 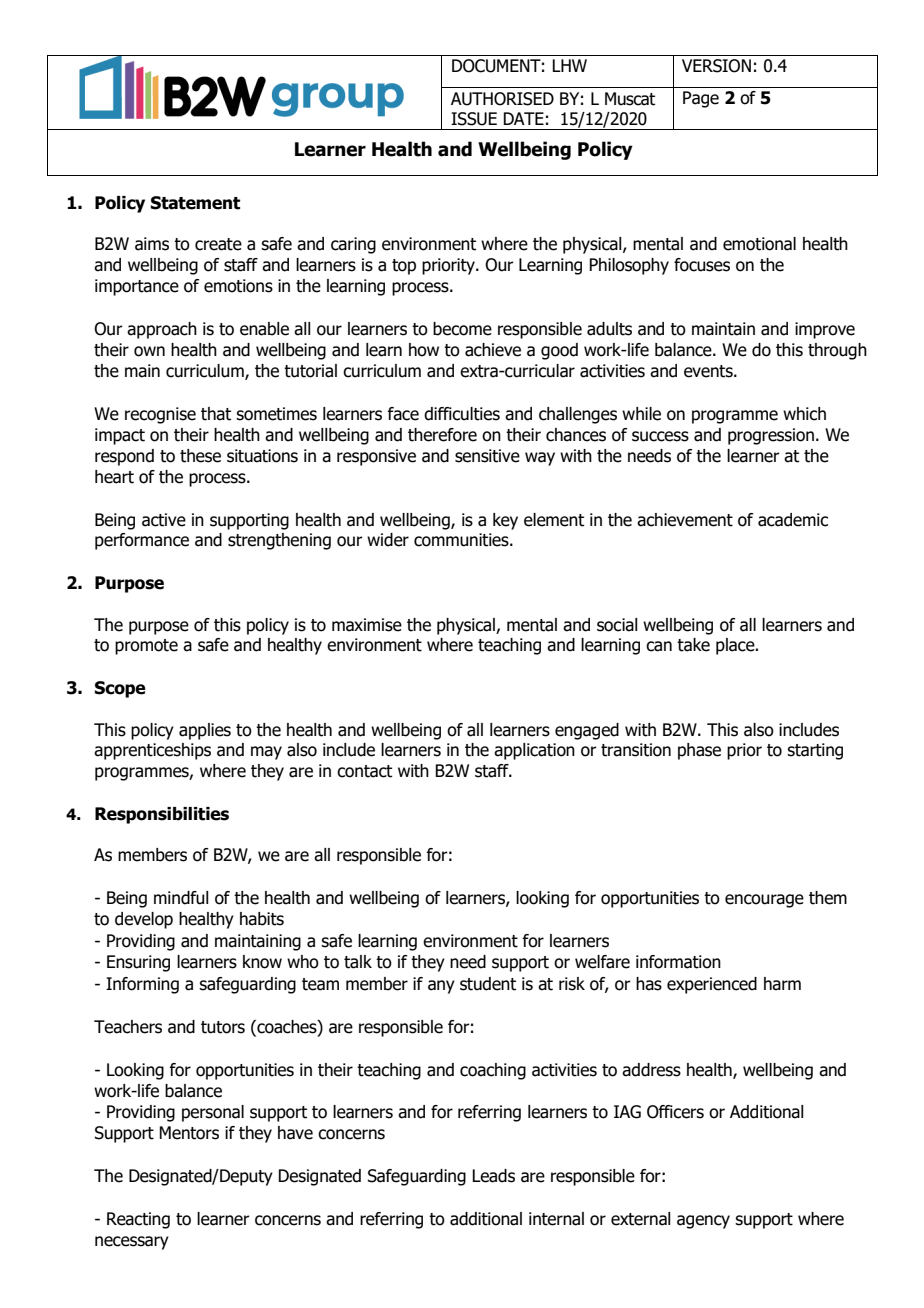 What do you see at coordinates (488, 984) in the image?
I see `student` at bounding box center [488, 984].
